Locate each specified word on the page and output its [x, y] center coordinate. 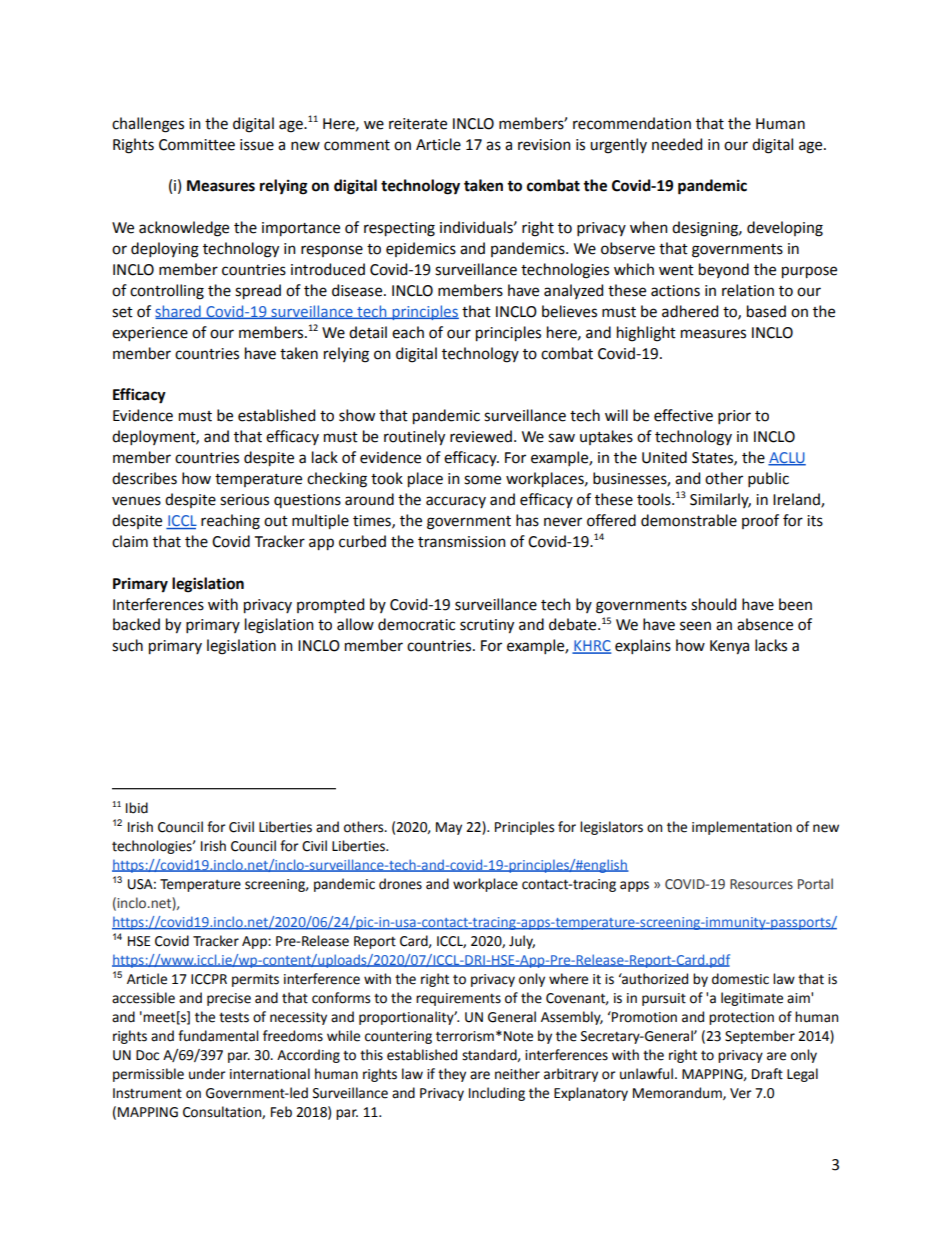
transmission [462, 542]
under [207, 1074]
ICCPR [209, 979]
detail [368, 332]
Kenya [729, 647]
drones [400, 884]
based [766, 311]
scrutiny [487, 626]
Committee [197, 145]
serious [244, 500]
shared [179, 312]
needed [677, 144]
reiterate [418, 124]
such [127, 645]
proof [760, 521]
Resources [761, 884]
